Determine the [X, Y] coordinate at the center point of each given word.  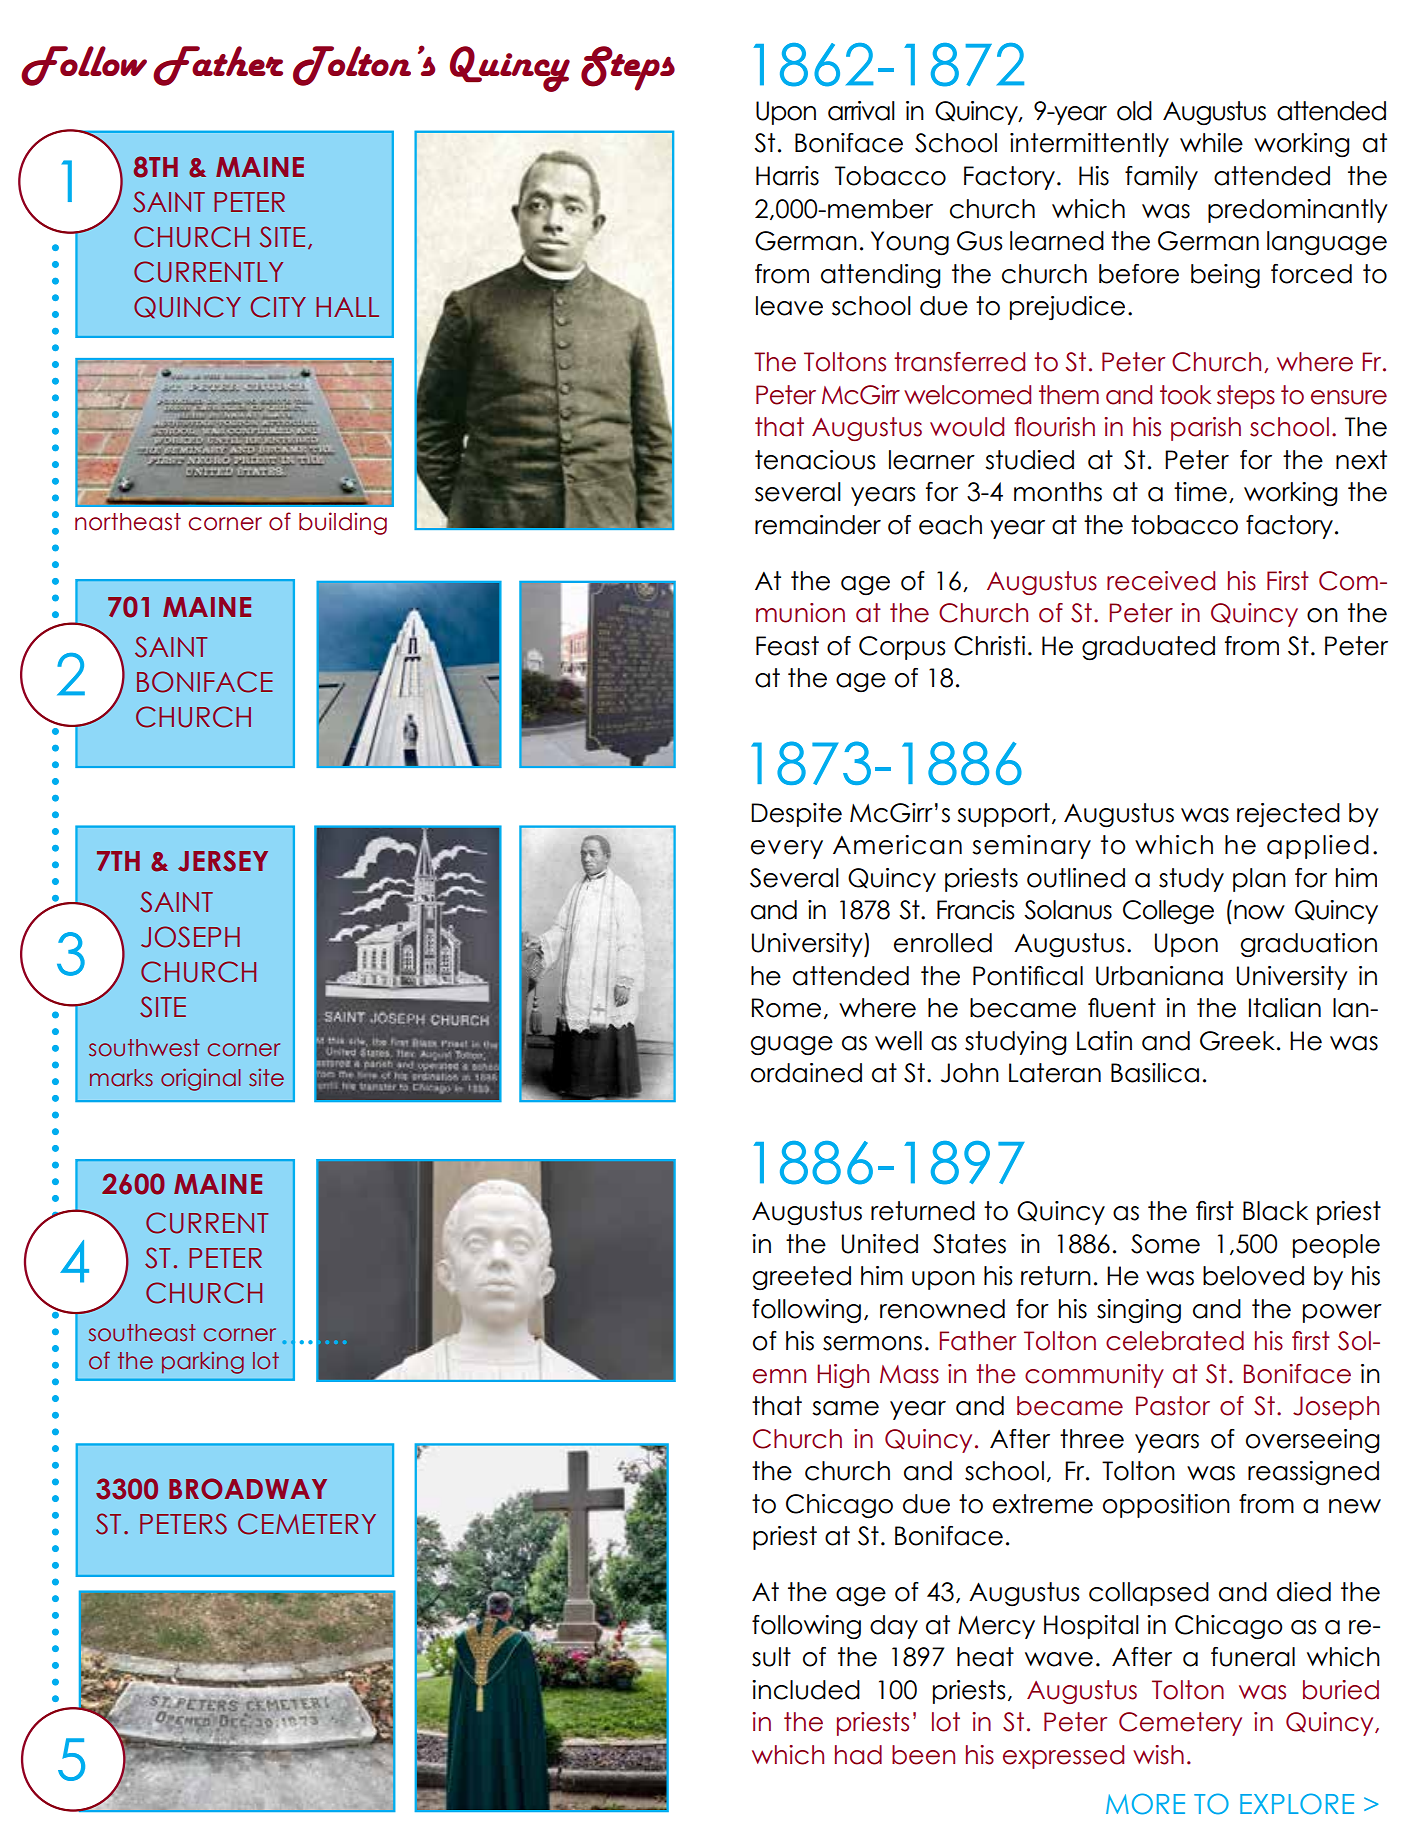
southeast [142, 1333]
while [1211, 143]
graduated [1148, 648]
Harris [787, 176]
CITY [278, 307]
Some [1165, 1244]
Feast [787, 646]
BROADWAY [248, 1489]
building [343, 523]
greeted [802, 1278]
